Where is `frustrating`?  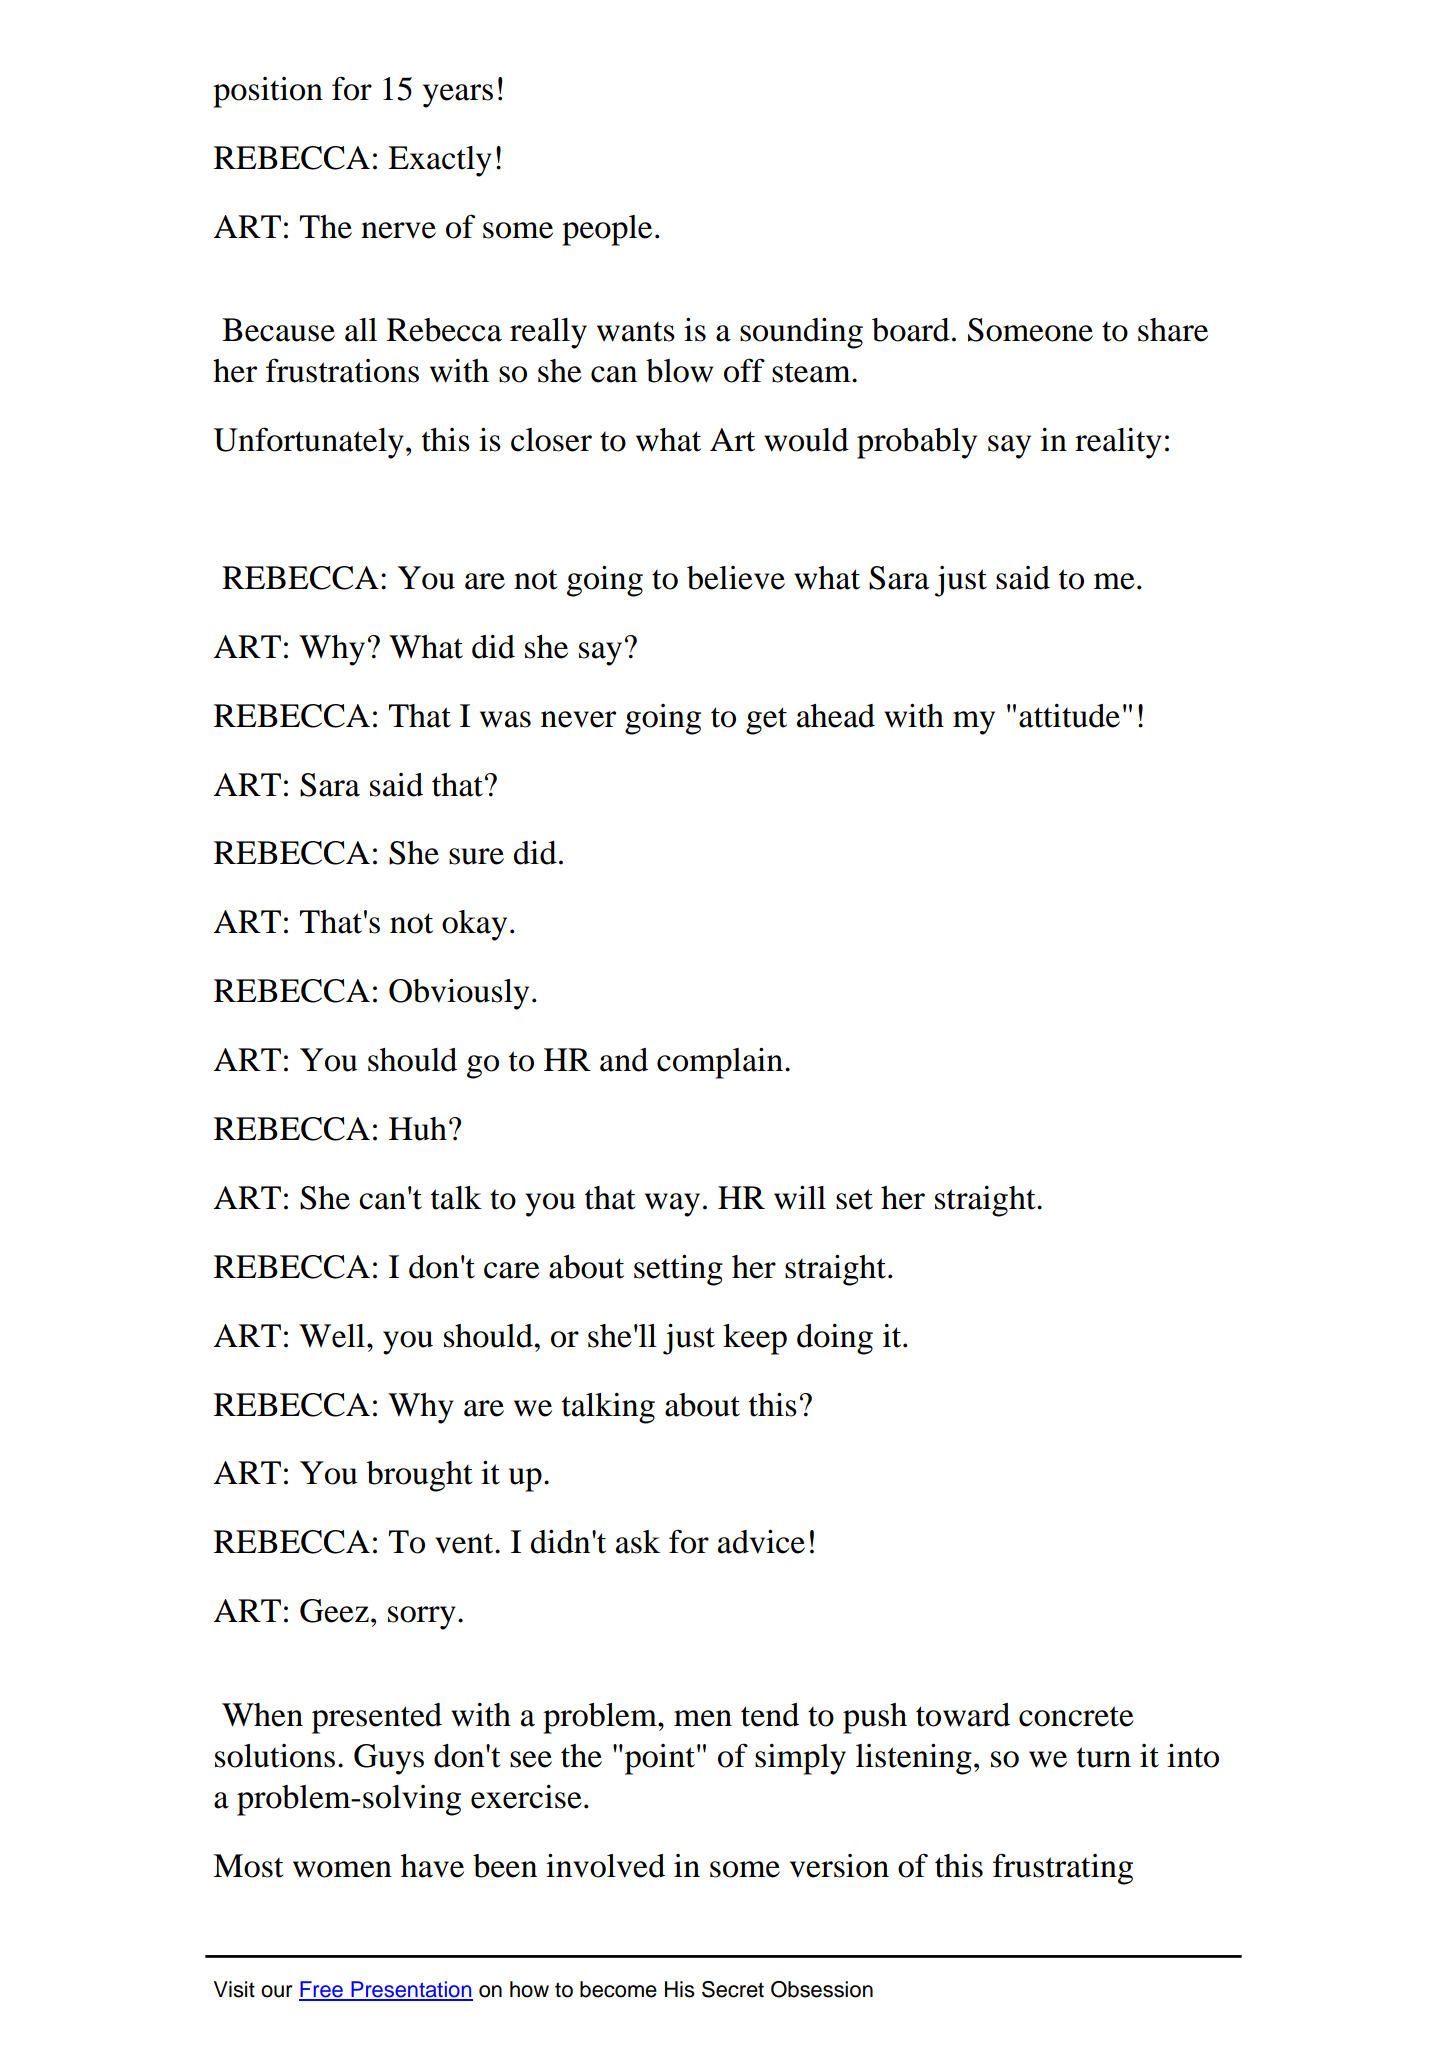
frustrating is located at coordinates (1063, 1869).
